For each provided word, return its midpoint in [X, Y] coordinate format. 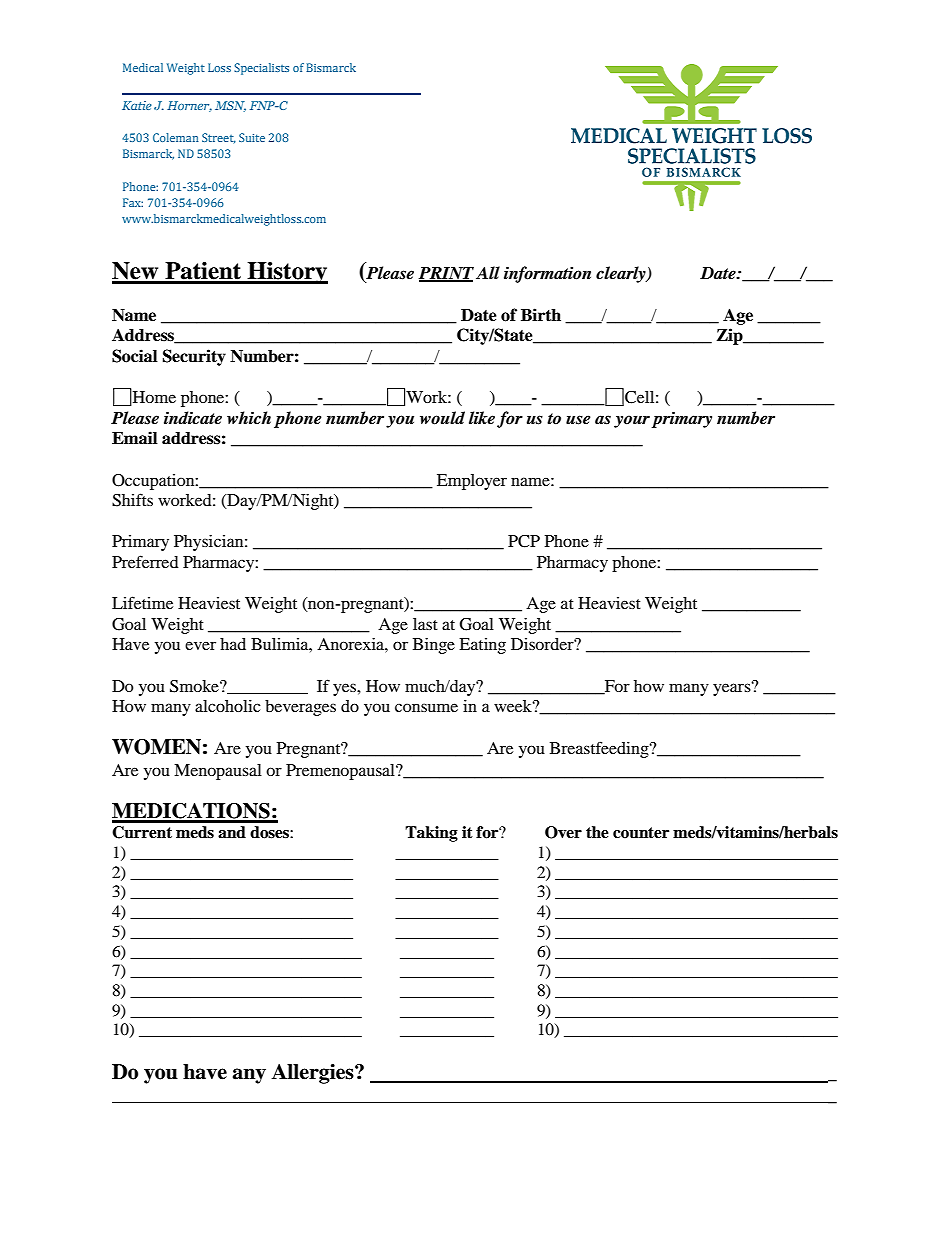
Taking [431, 834]
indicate [193, 418]
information [547, 274]
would [442, 418]
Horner [189, 106]
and [232, 832]
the [597, 832]
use [578, 420]
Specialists [261, 69]
